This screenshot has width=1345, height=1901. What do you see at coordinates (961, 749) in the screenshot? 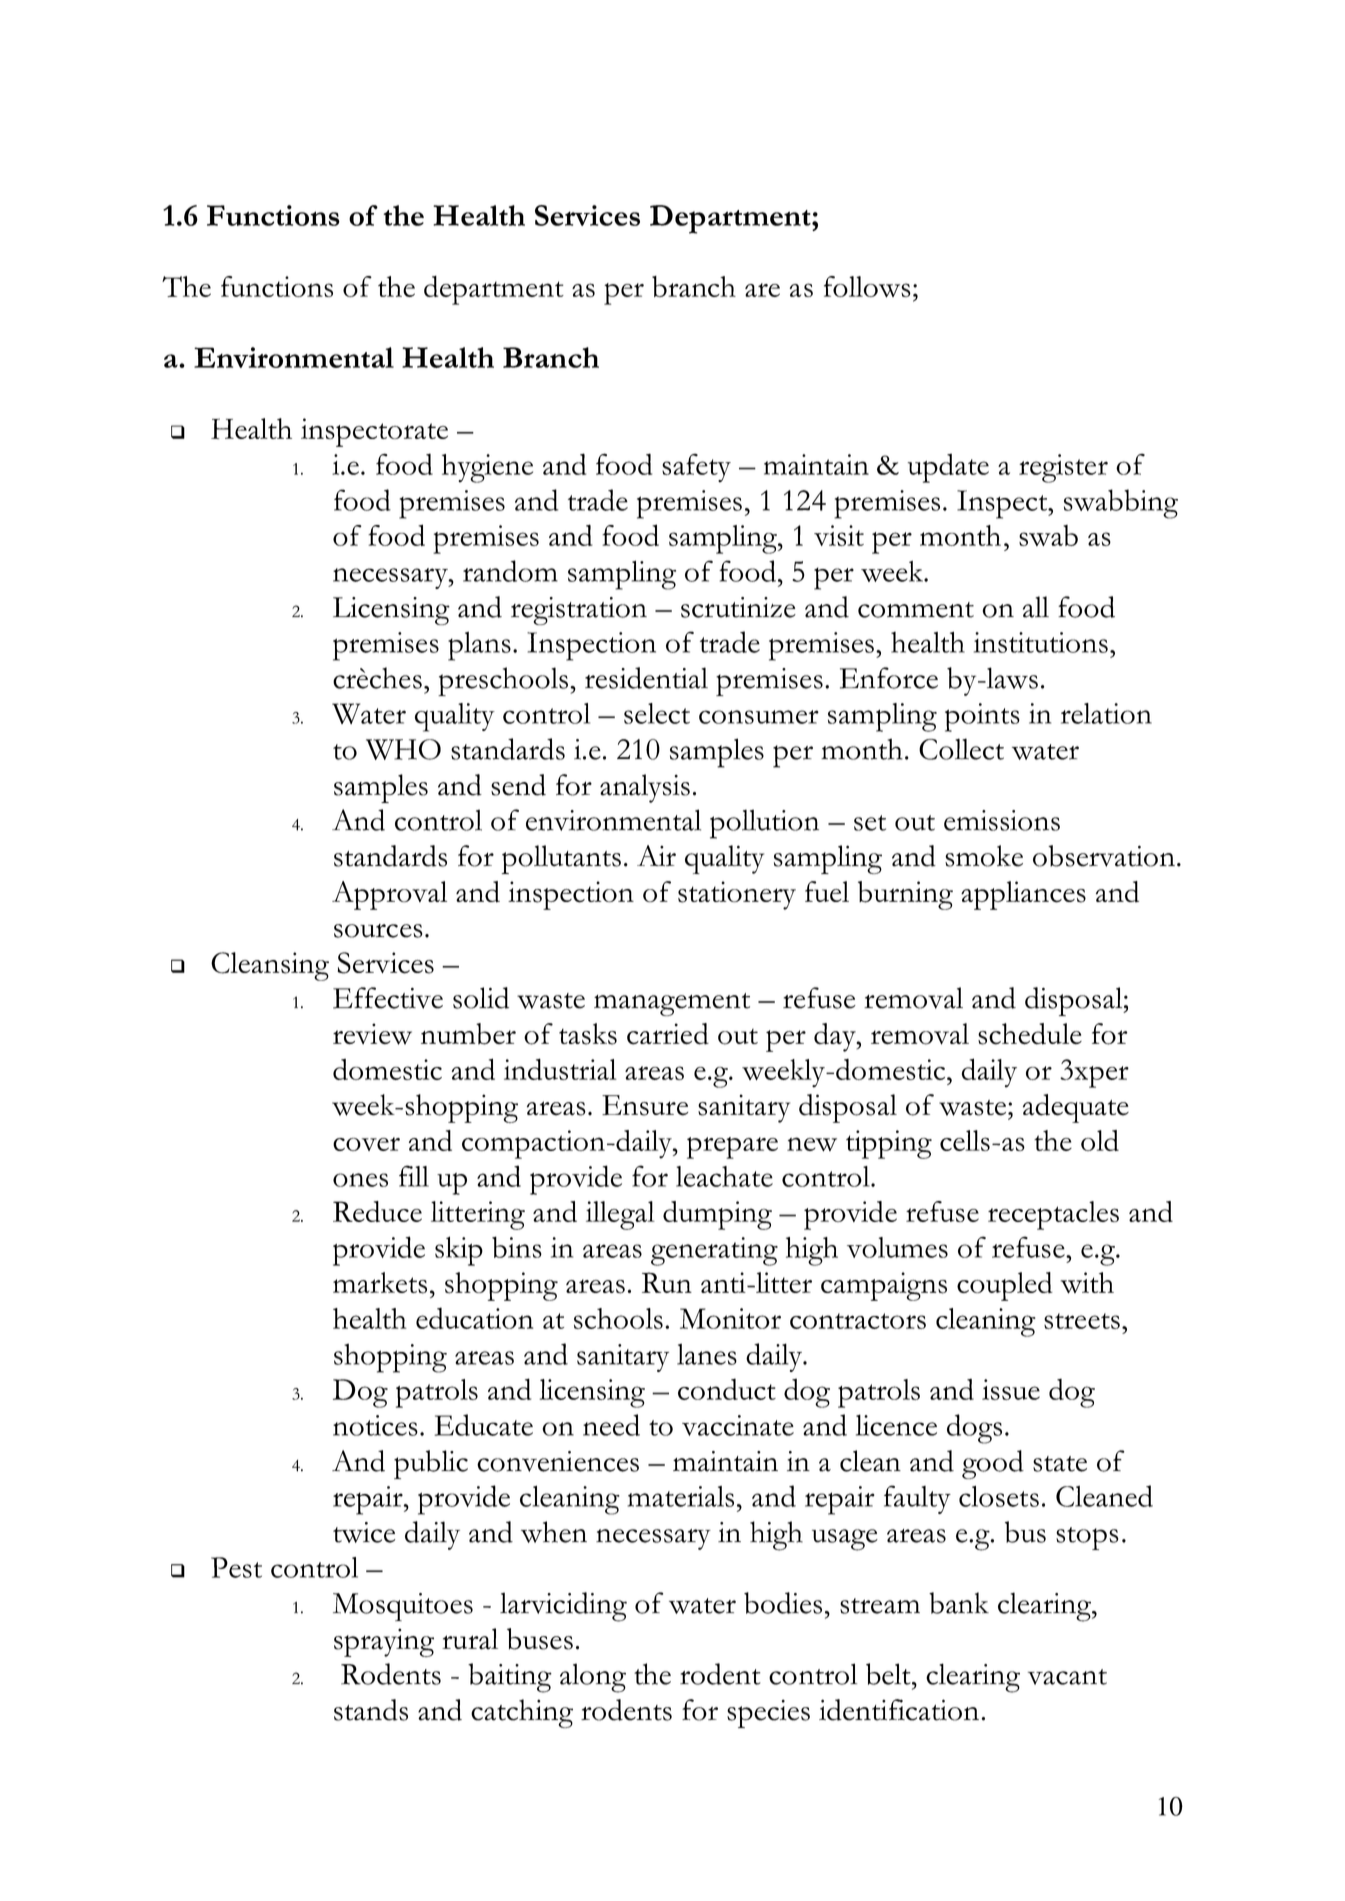
I see `Collect` at bounding box center [961, 749].
